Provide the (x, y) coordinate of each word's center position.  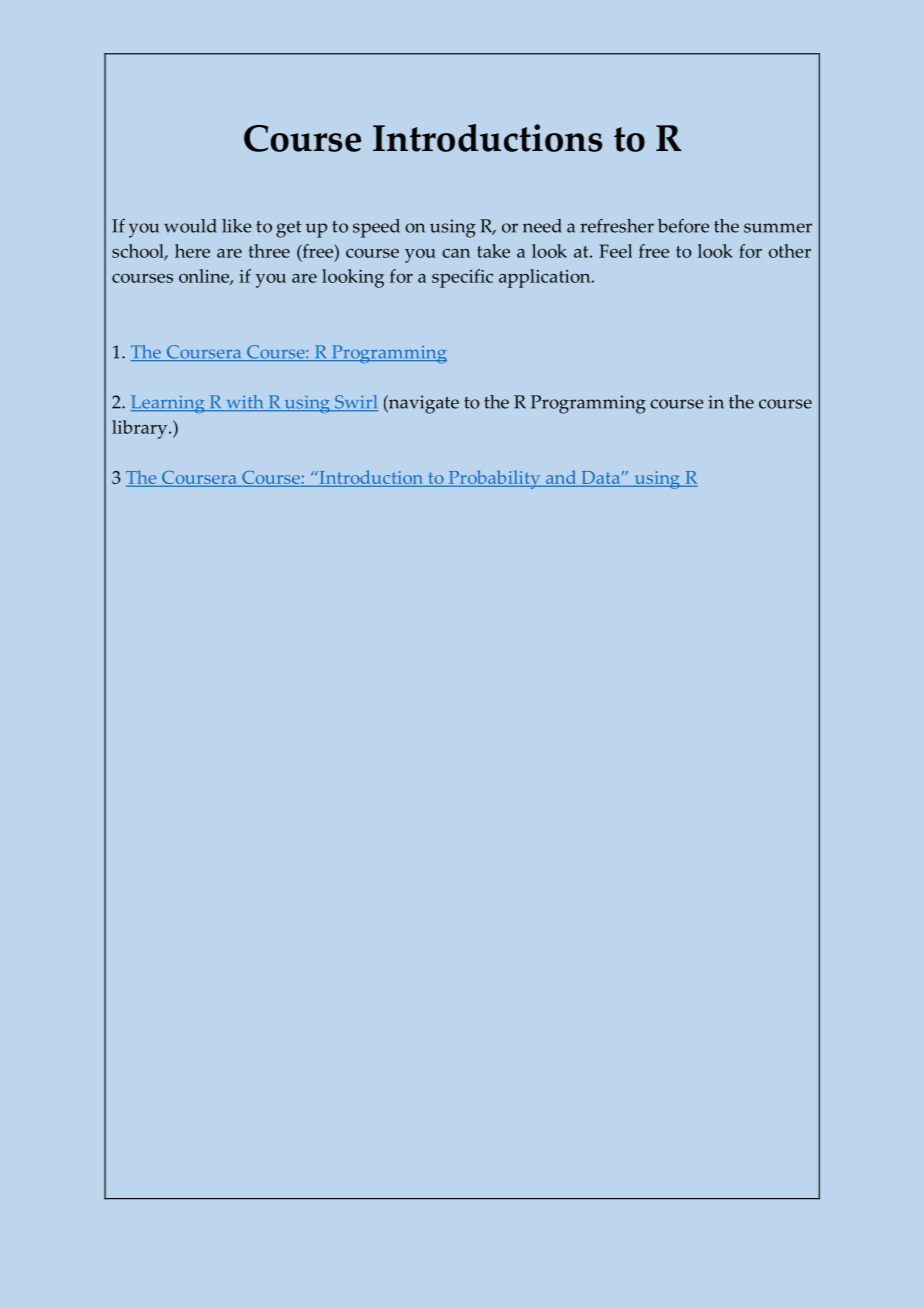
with (245, 403)
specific (462, 278)
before (683, 226)
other (790, 251)
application (546, 278)
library (141, 429)
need (542, 226)
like (237, 226)
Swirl (355, 403)
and (561, 478)
